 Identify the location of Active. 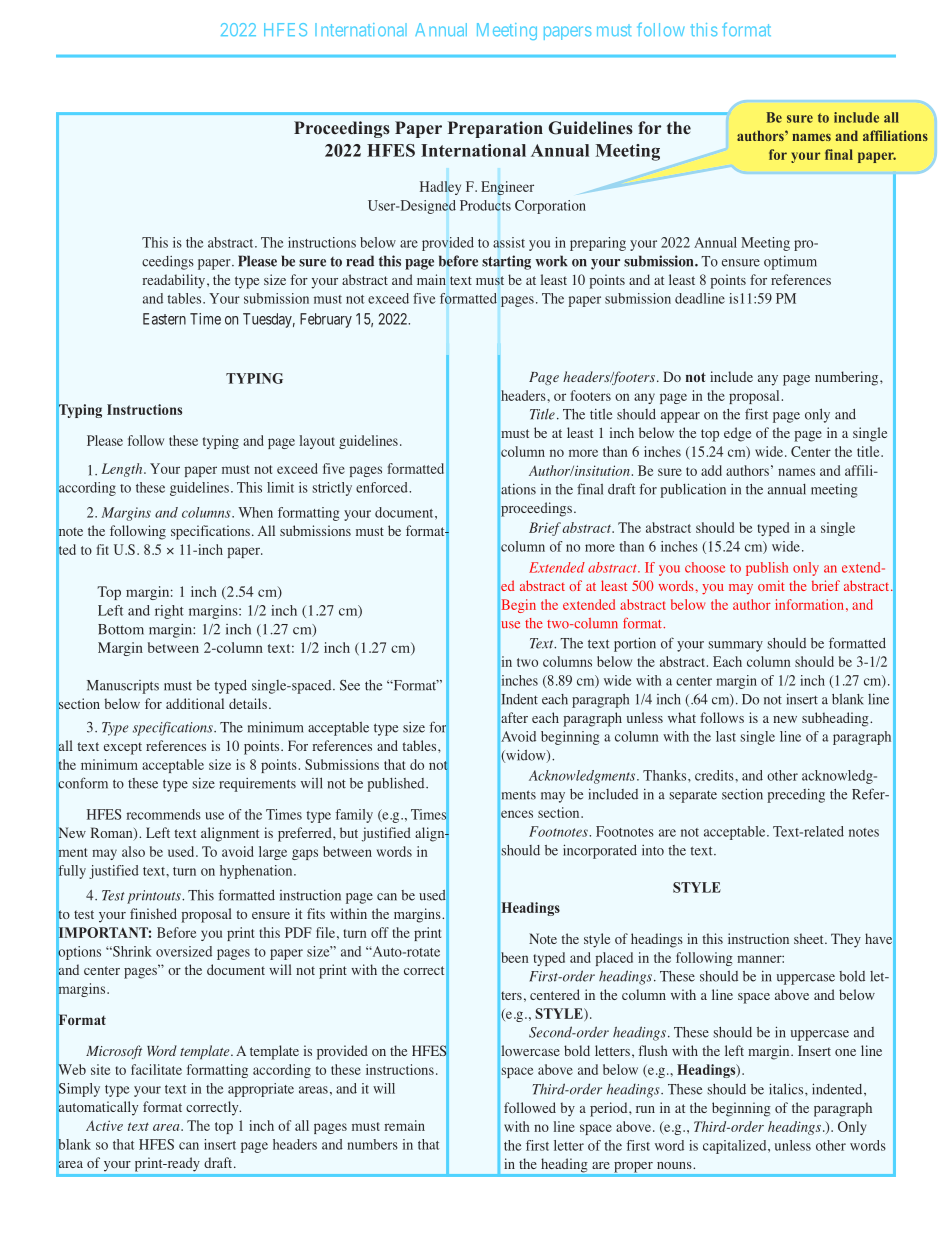
(104, 1125).
